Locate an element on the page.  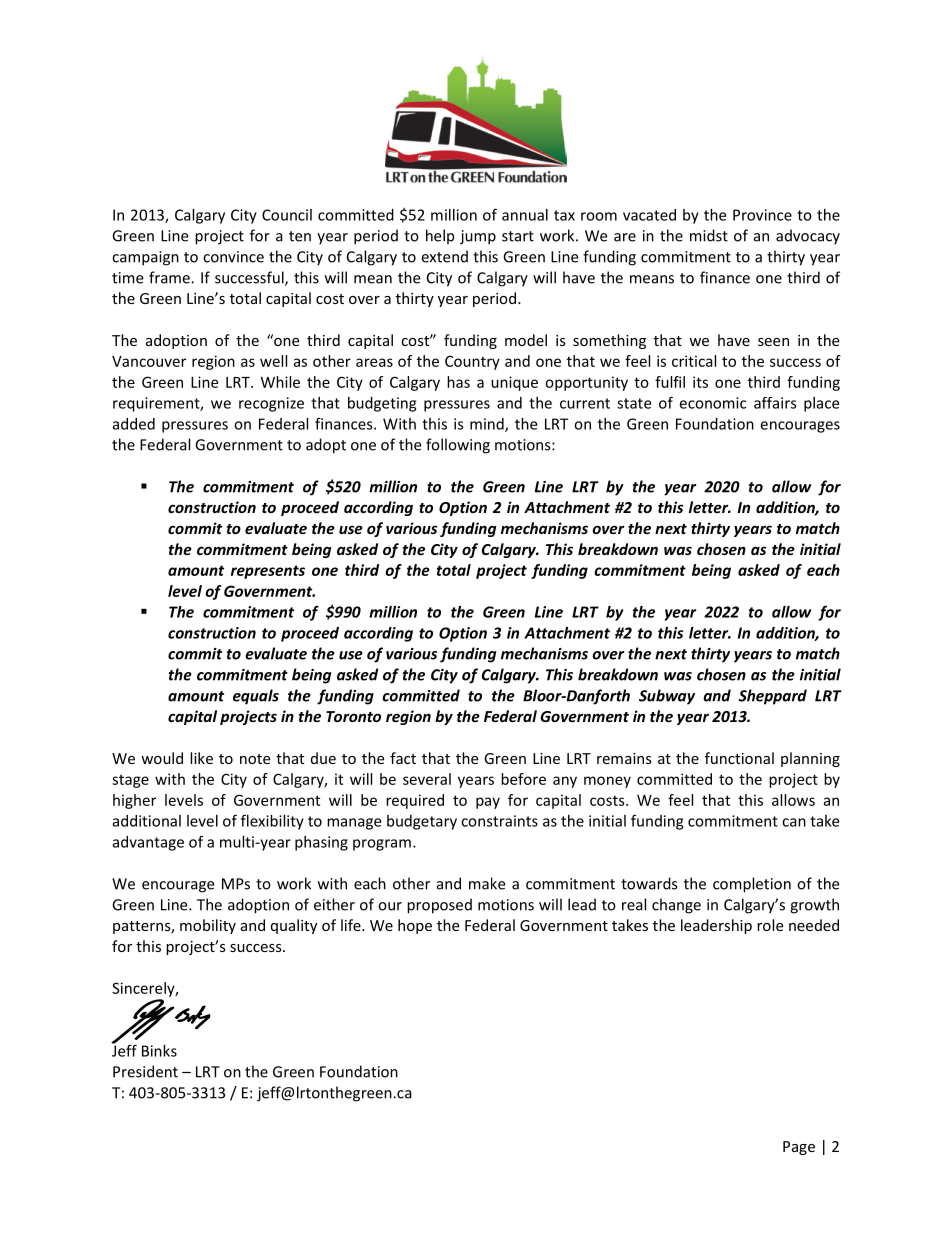
economic is located at coordinates (712, 403).
